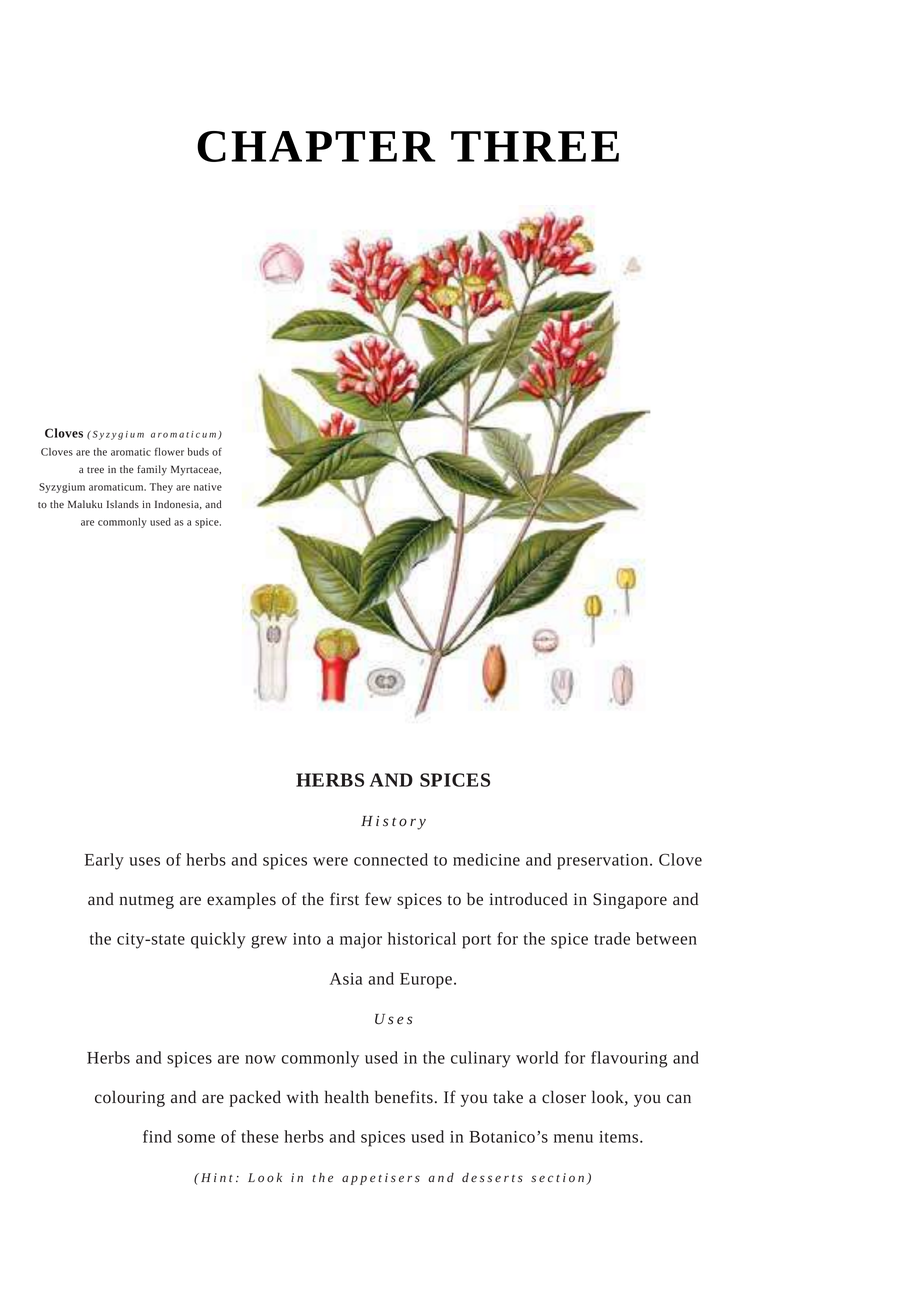  What do you see at coordinates (391, 859) in the image?
I see `connected` at bounding box center [391, 859].
